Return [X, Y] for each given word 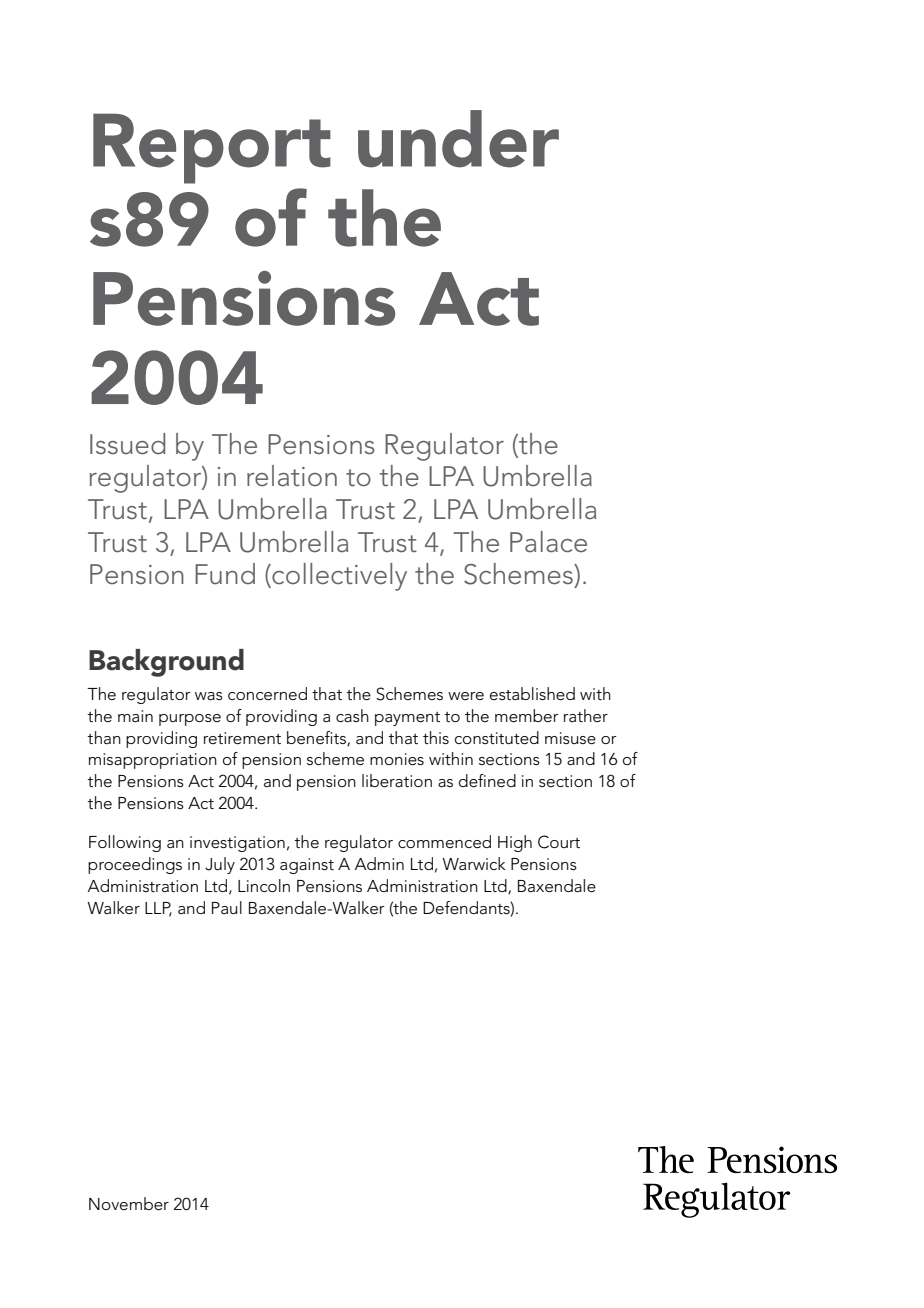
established [532, 694]
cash [352, 715]
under [458, 139]
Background [166, 663]
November [129, 1204]
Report [212, 148]
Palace [548, 542]
